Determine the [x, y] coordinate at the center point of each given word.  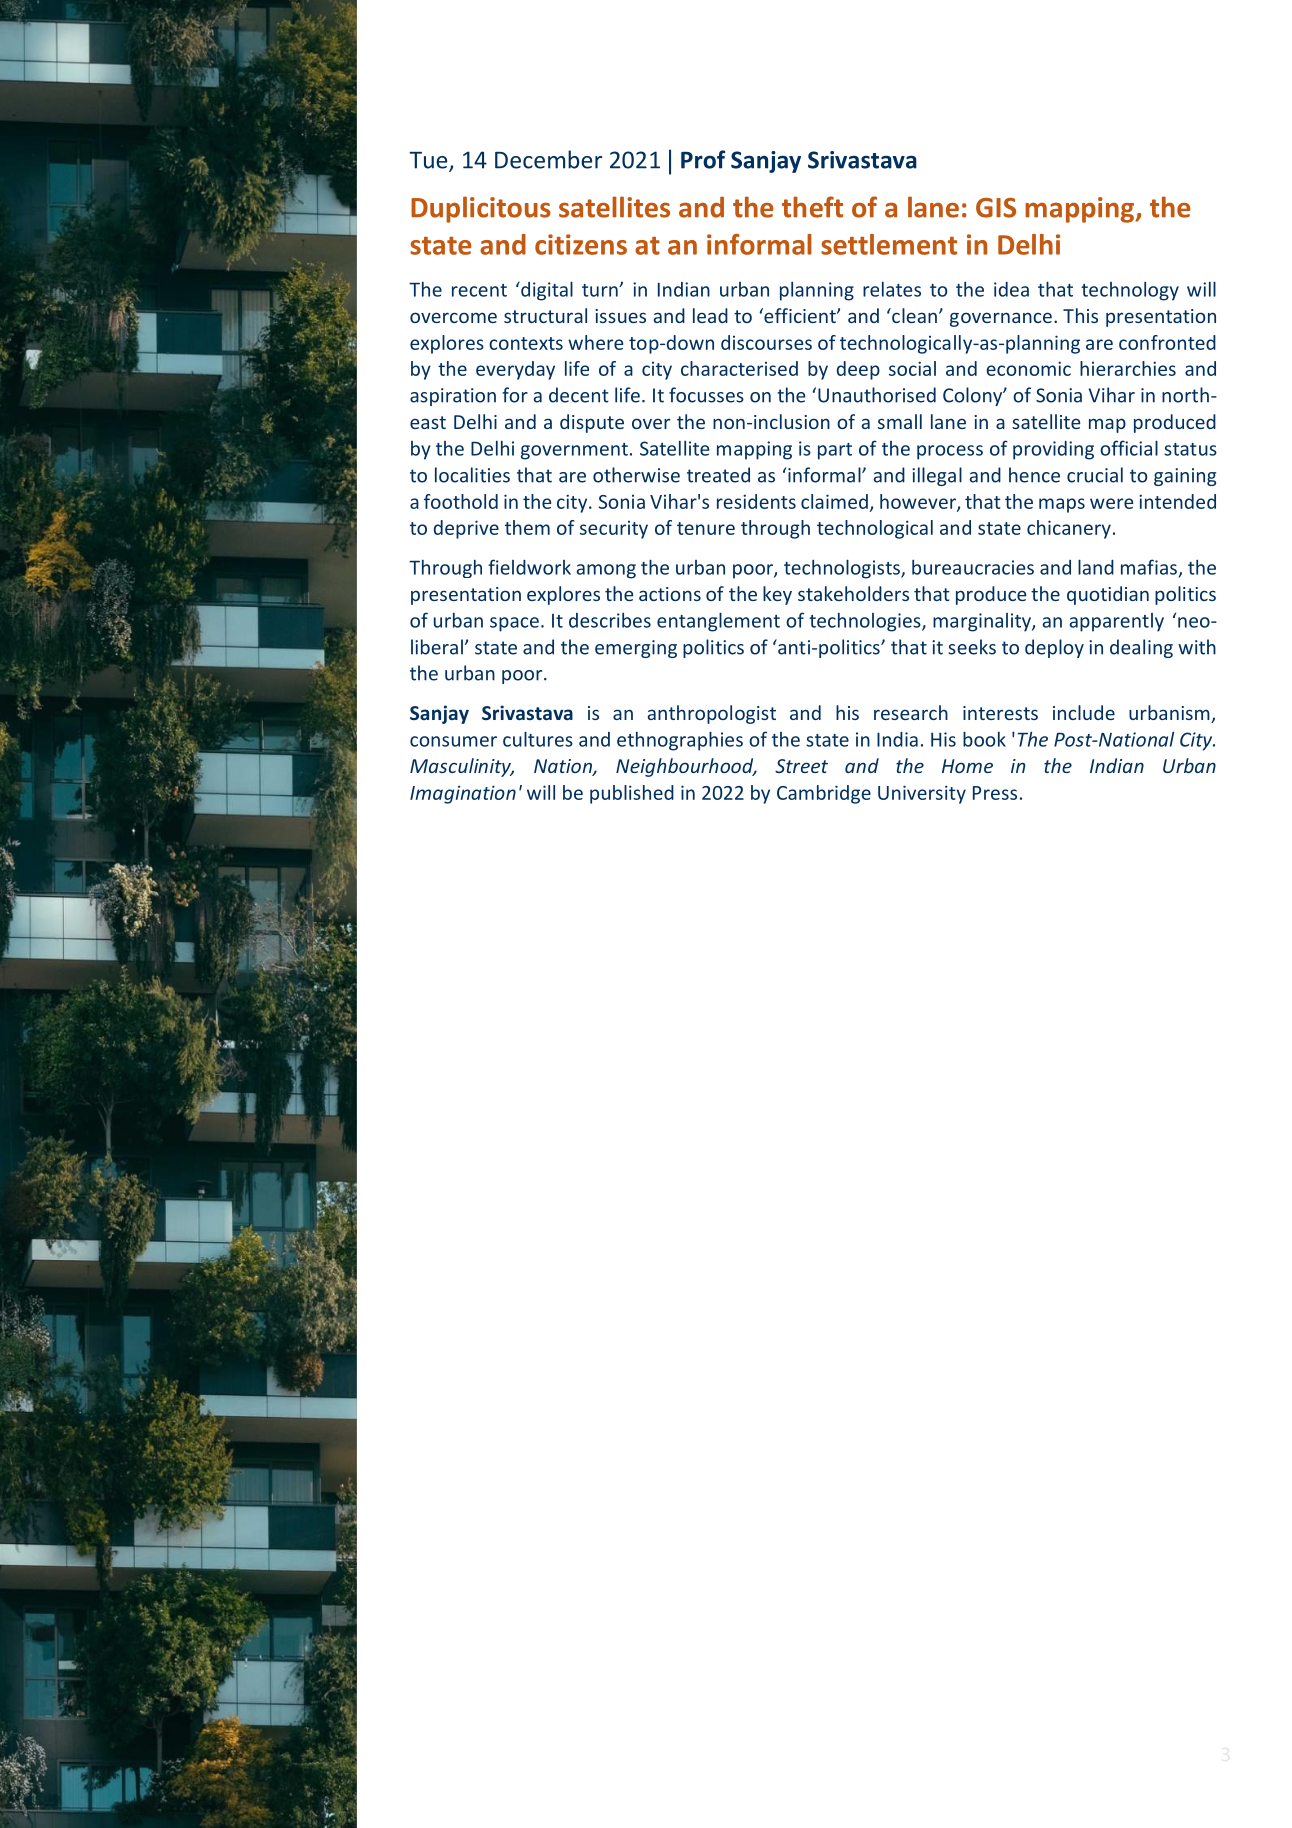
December [548, 159]
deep [858, 370]
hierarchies [1128, 368]
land [1096, 567]
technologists [843, 569]
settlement [889, 244]
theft [812, 207]
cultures [538, 739]
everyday [515, 370]
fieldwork [529, 567]
